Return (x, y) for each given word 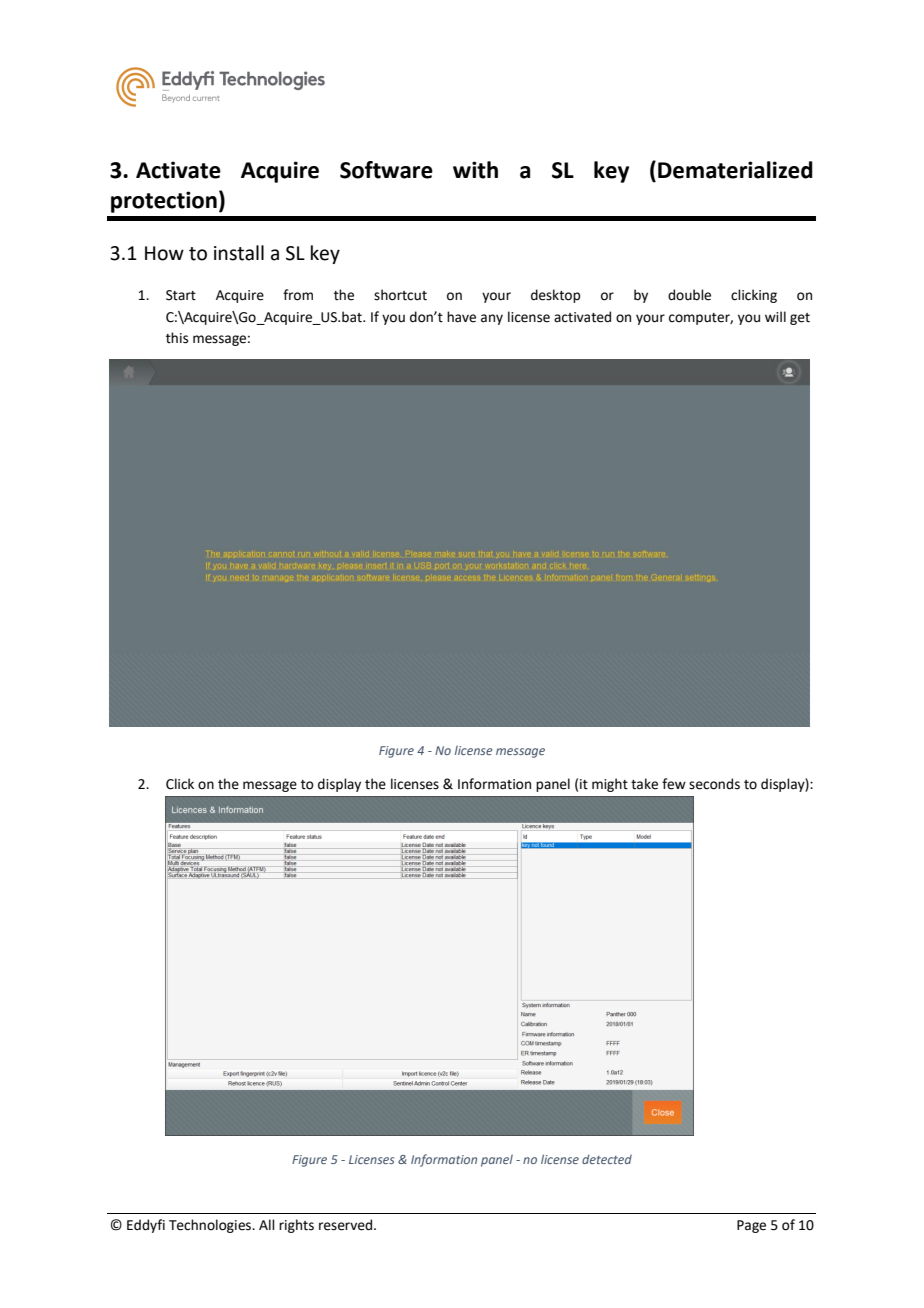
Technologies (211, 1226)
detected (607, 1159)
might (610, 785)
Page (751, 1226)
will (775, 316)
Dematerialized (735, 170)
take (644, 784)
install (239, 253)
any (492, 319)
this (177, 338)
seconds (714, 784)
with (475, 170)
